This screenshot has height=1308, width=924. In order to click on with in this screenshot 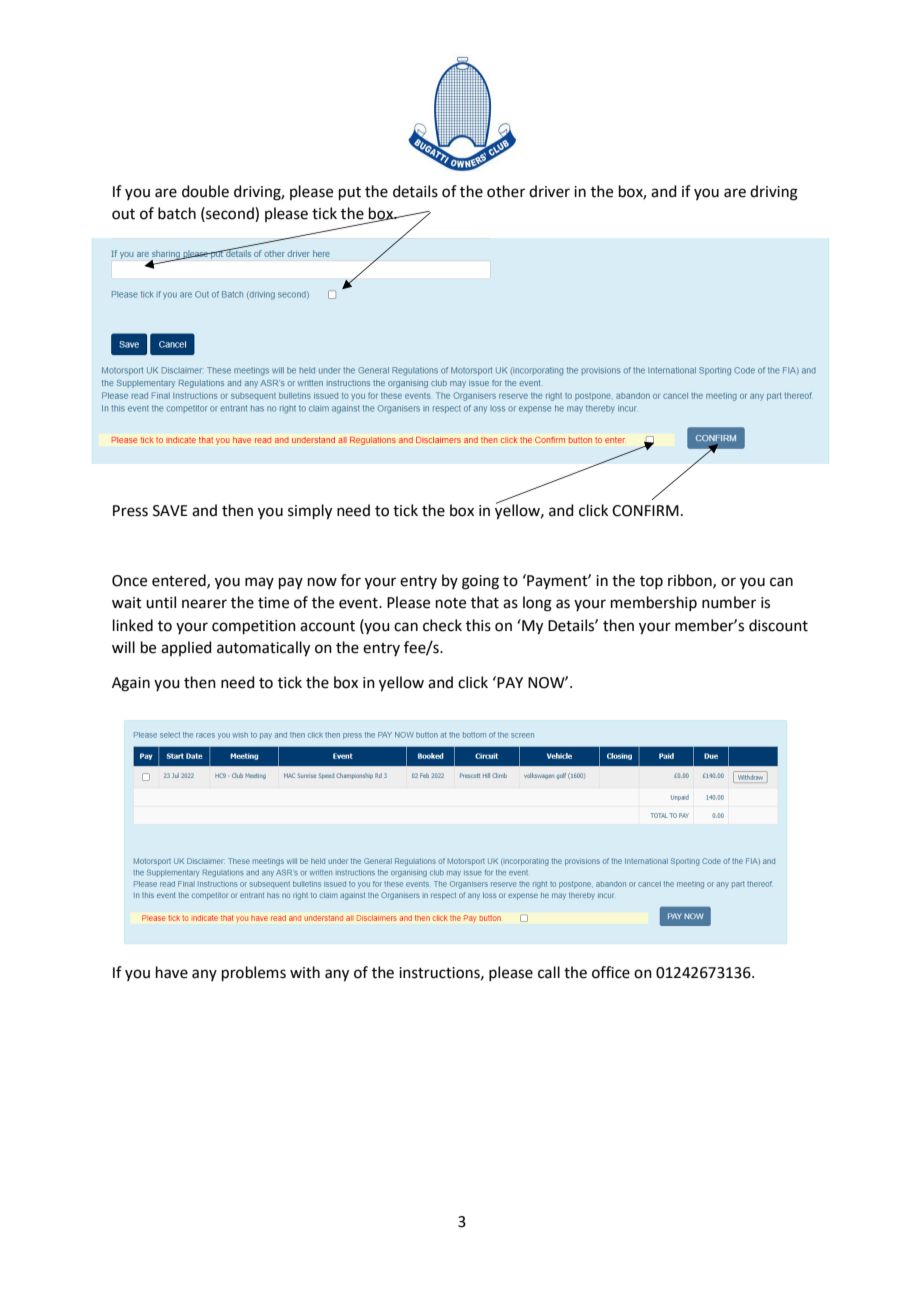, I will do `click(305, 972)`.
